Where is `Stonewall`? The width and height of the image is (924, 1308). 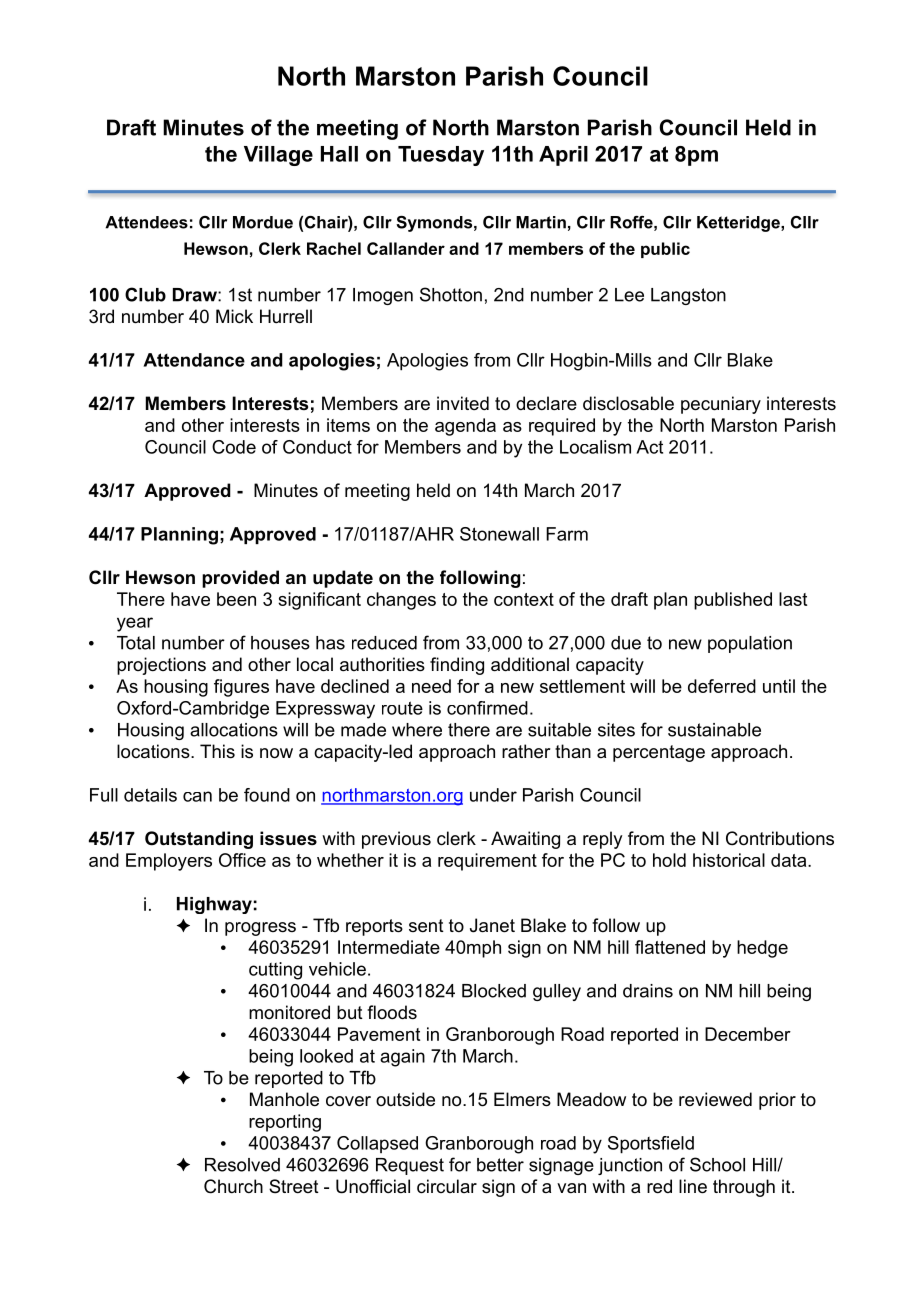 Stonewall is located at coordinates (499, 534).
